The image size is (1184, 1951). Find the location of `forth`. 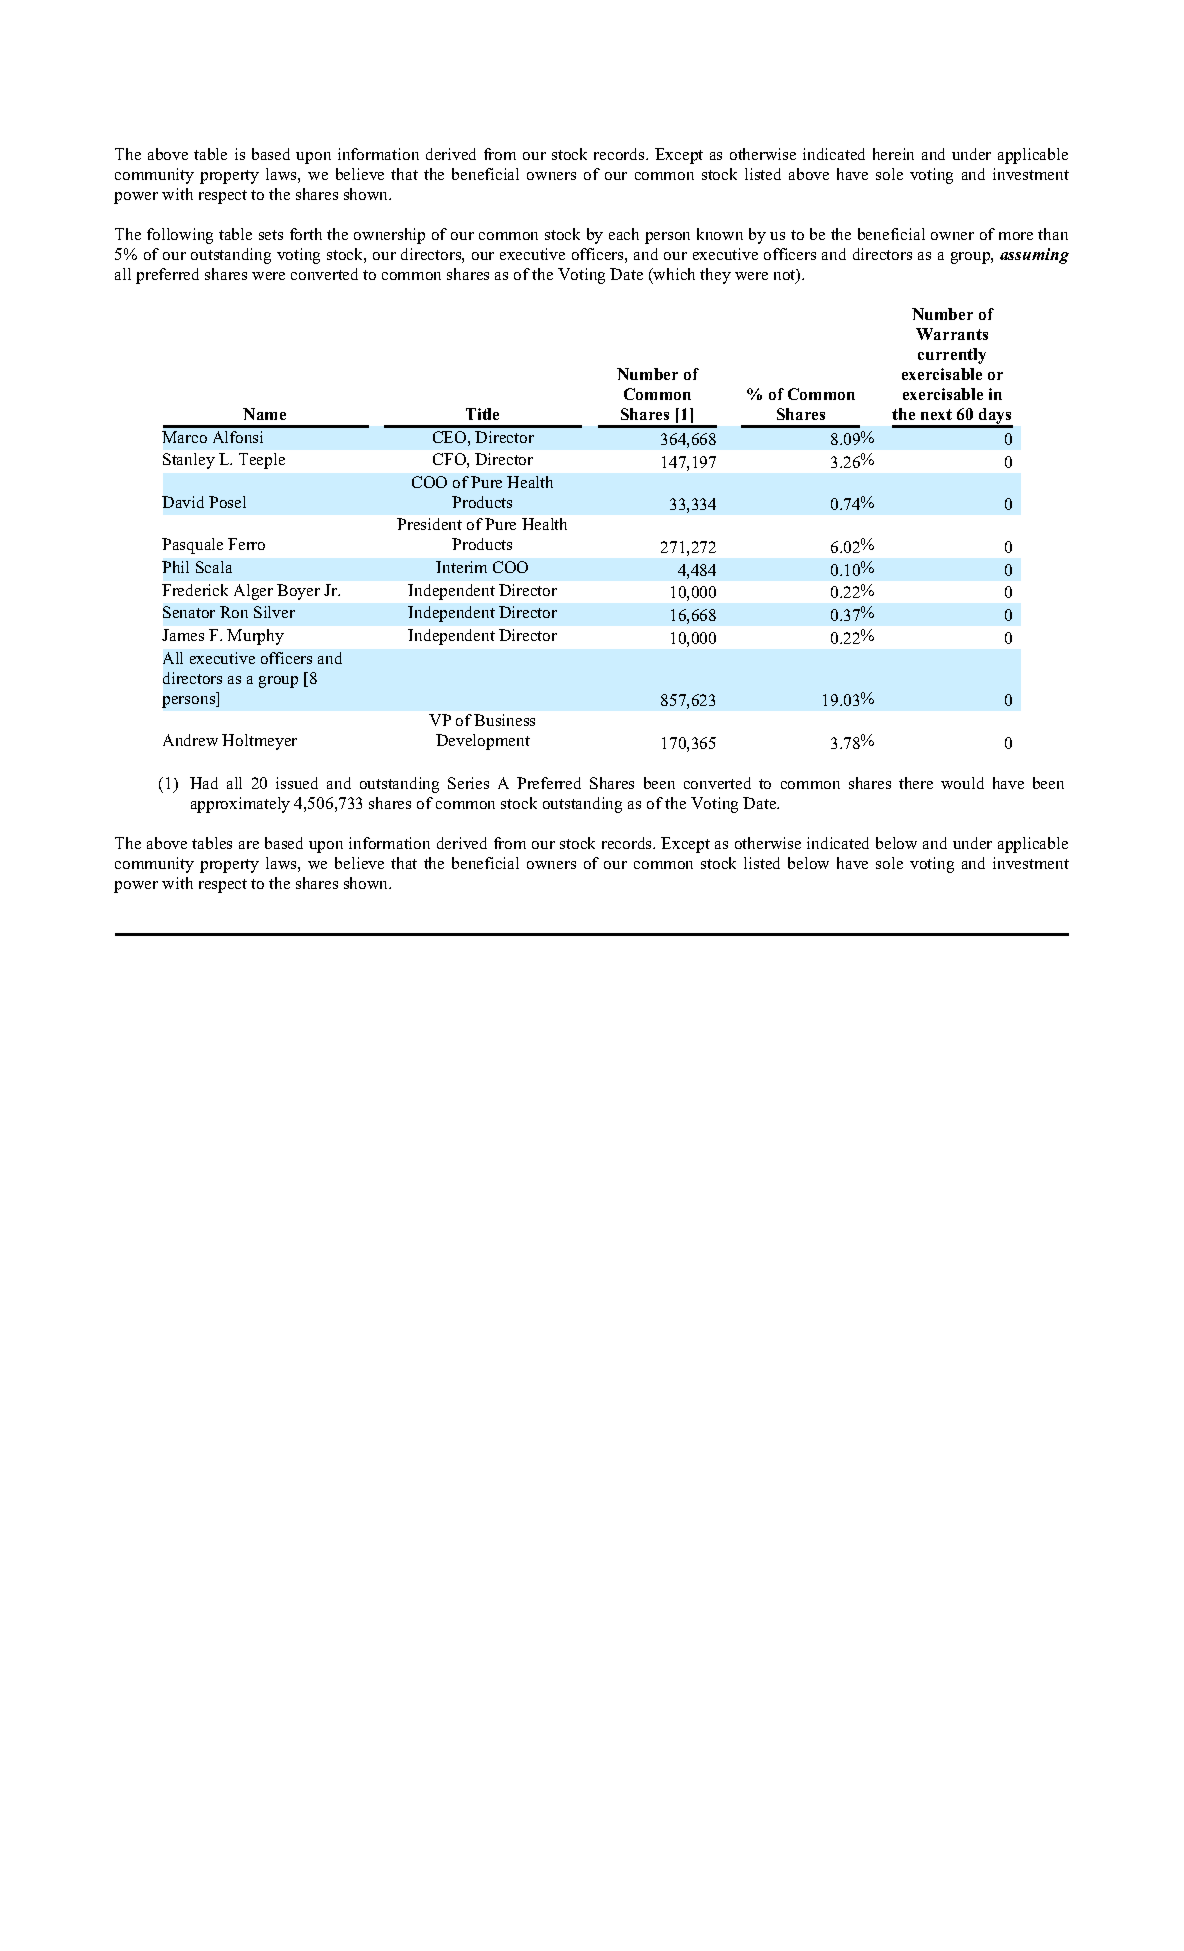

forth is located at coordinates (306, 234).
